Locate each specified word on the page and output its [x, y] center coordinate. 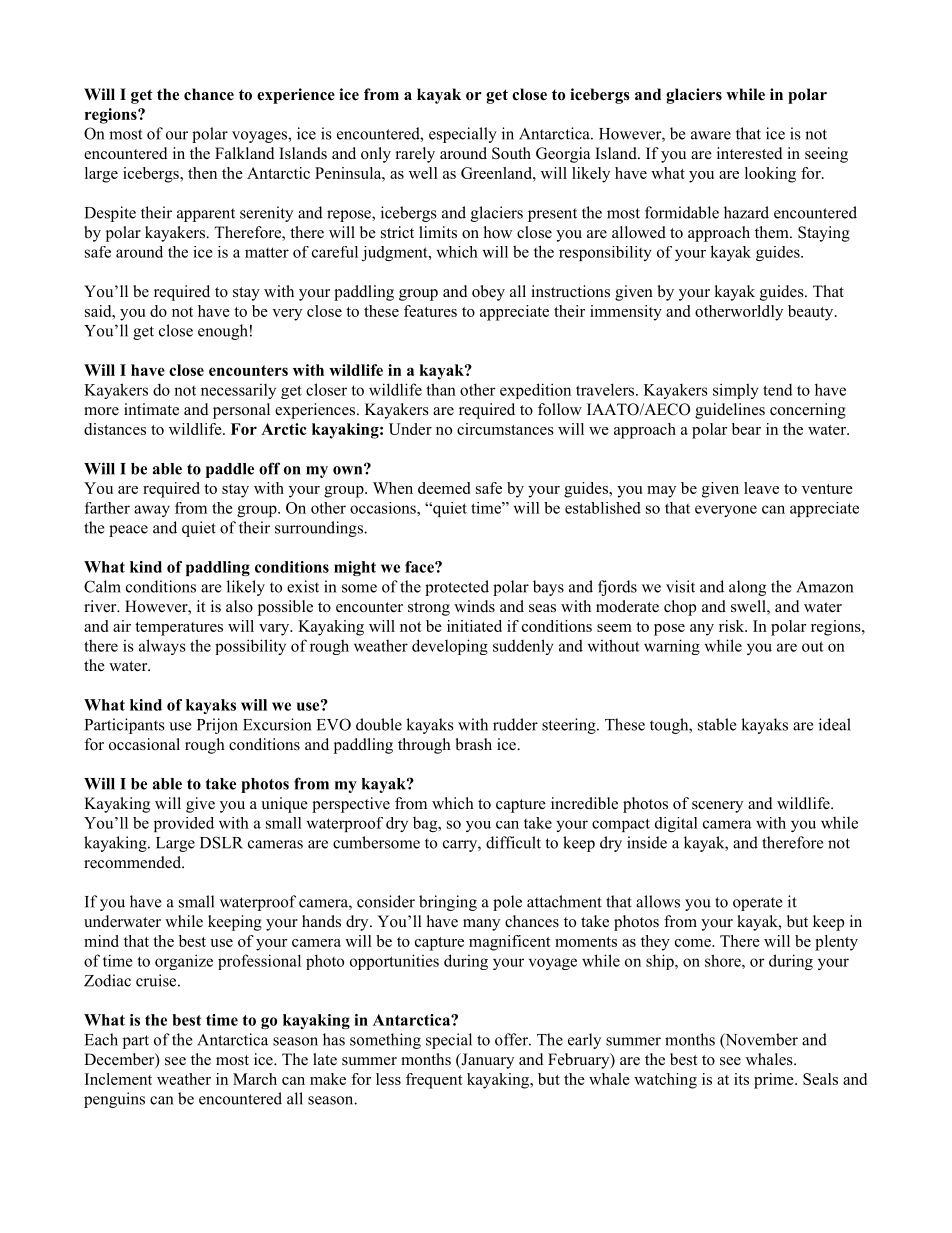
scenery [717, 807]
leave [761, 488]
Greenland [497, 173]
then [202, 173]
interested [750, 153]
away [152, 511]
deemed [444, 488]
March [255, 1079]
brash [473, 744]
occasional [144, 744]
